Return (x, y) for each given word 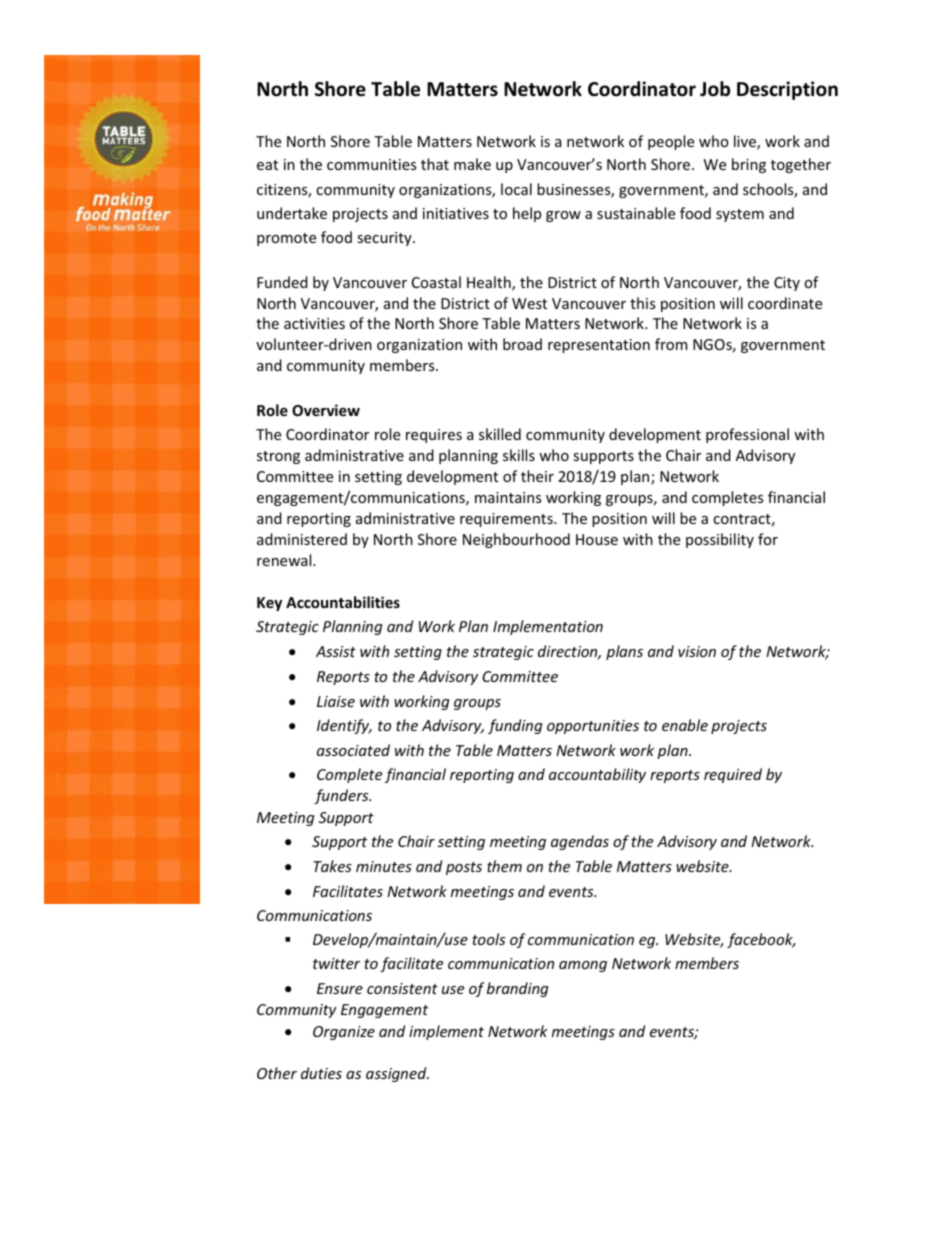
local (516, 189)
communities (371, 164)
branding (518, 989)
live (746, 142)
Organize (344, 1033)
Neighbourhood (516, 540)
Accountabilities (343, 602)
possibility (720, 540)
